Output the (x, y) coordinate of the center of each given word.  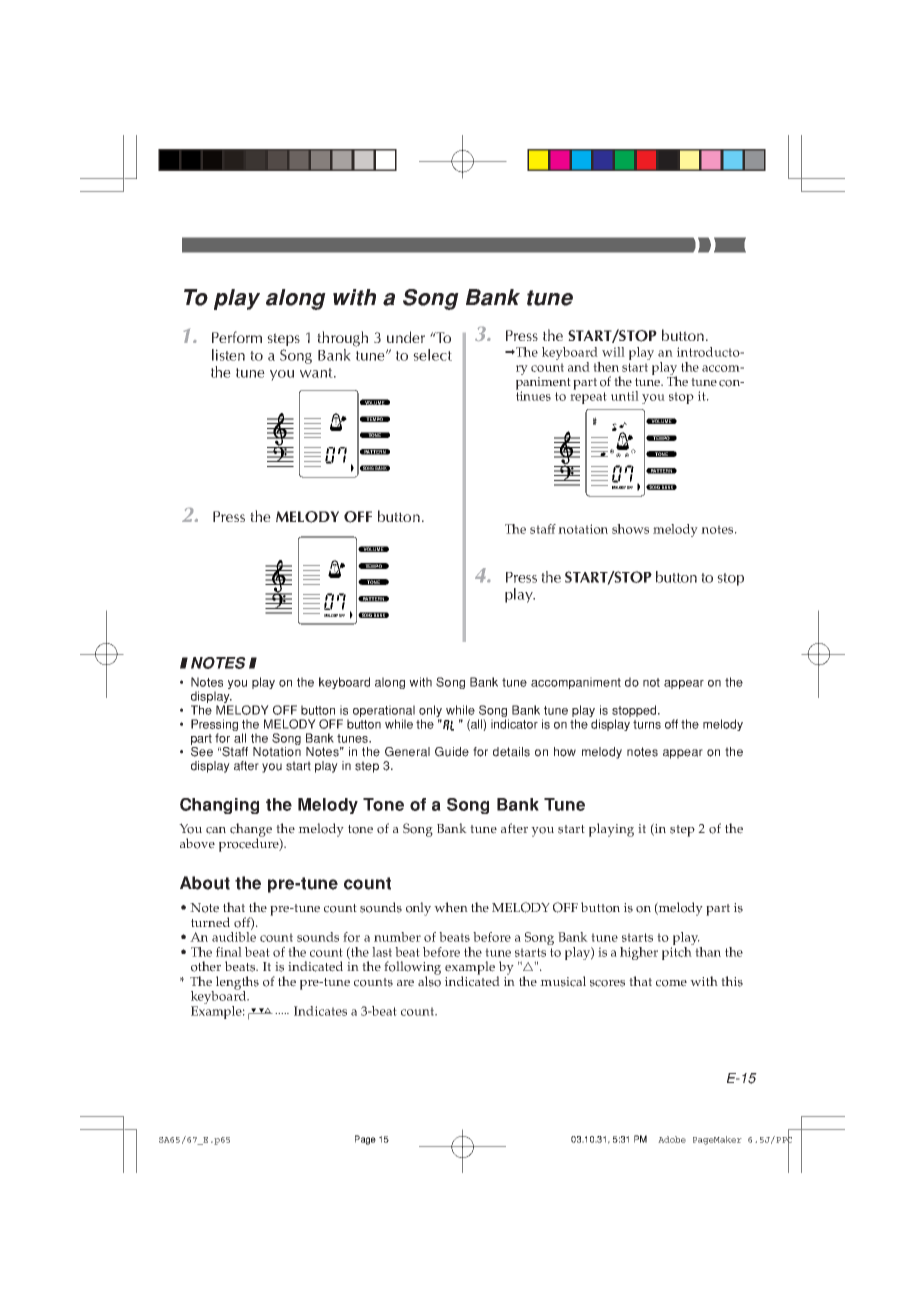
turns (647, 724)
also (429, 980)
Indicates (320, 1011)
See (202, 752)
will (613, 352)
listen (228, 355)
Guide (452, 752)
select (432, 355)
